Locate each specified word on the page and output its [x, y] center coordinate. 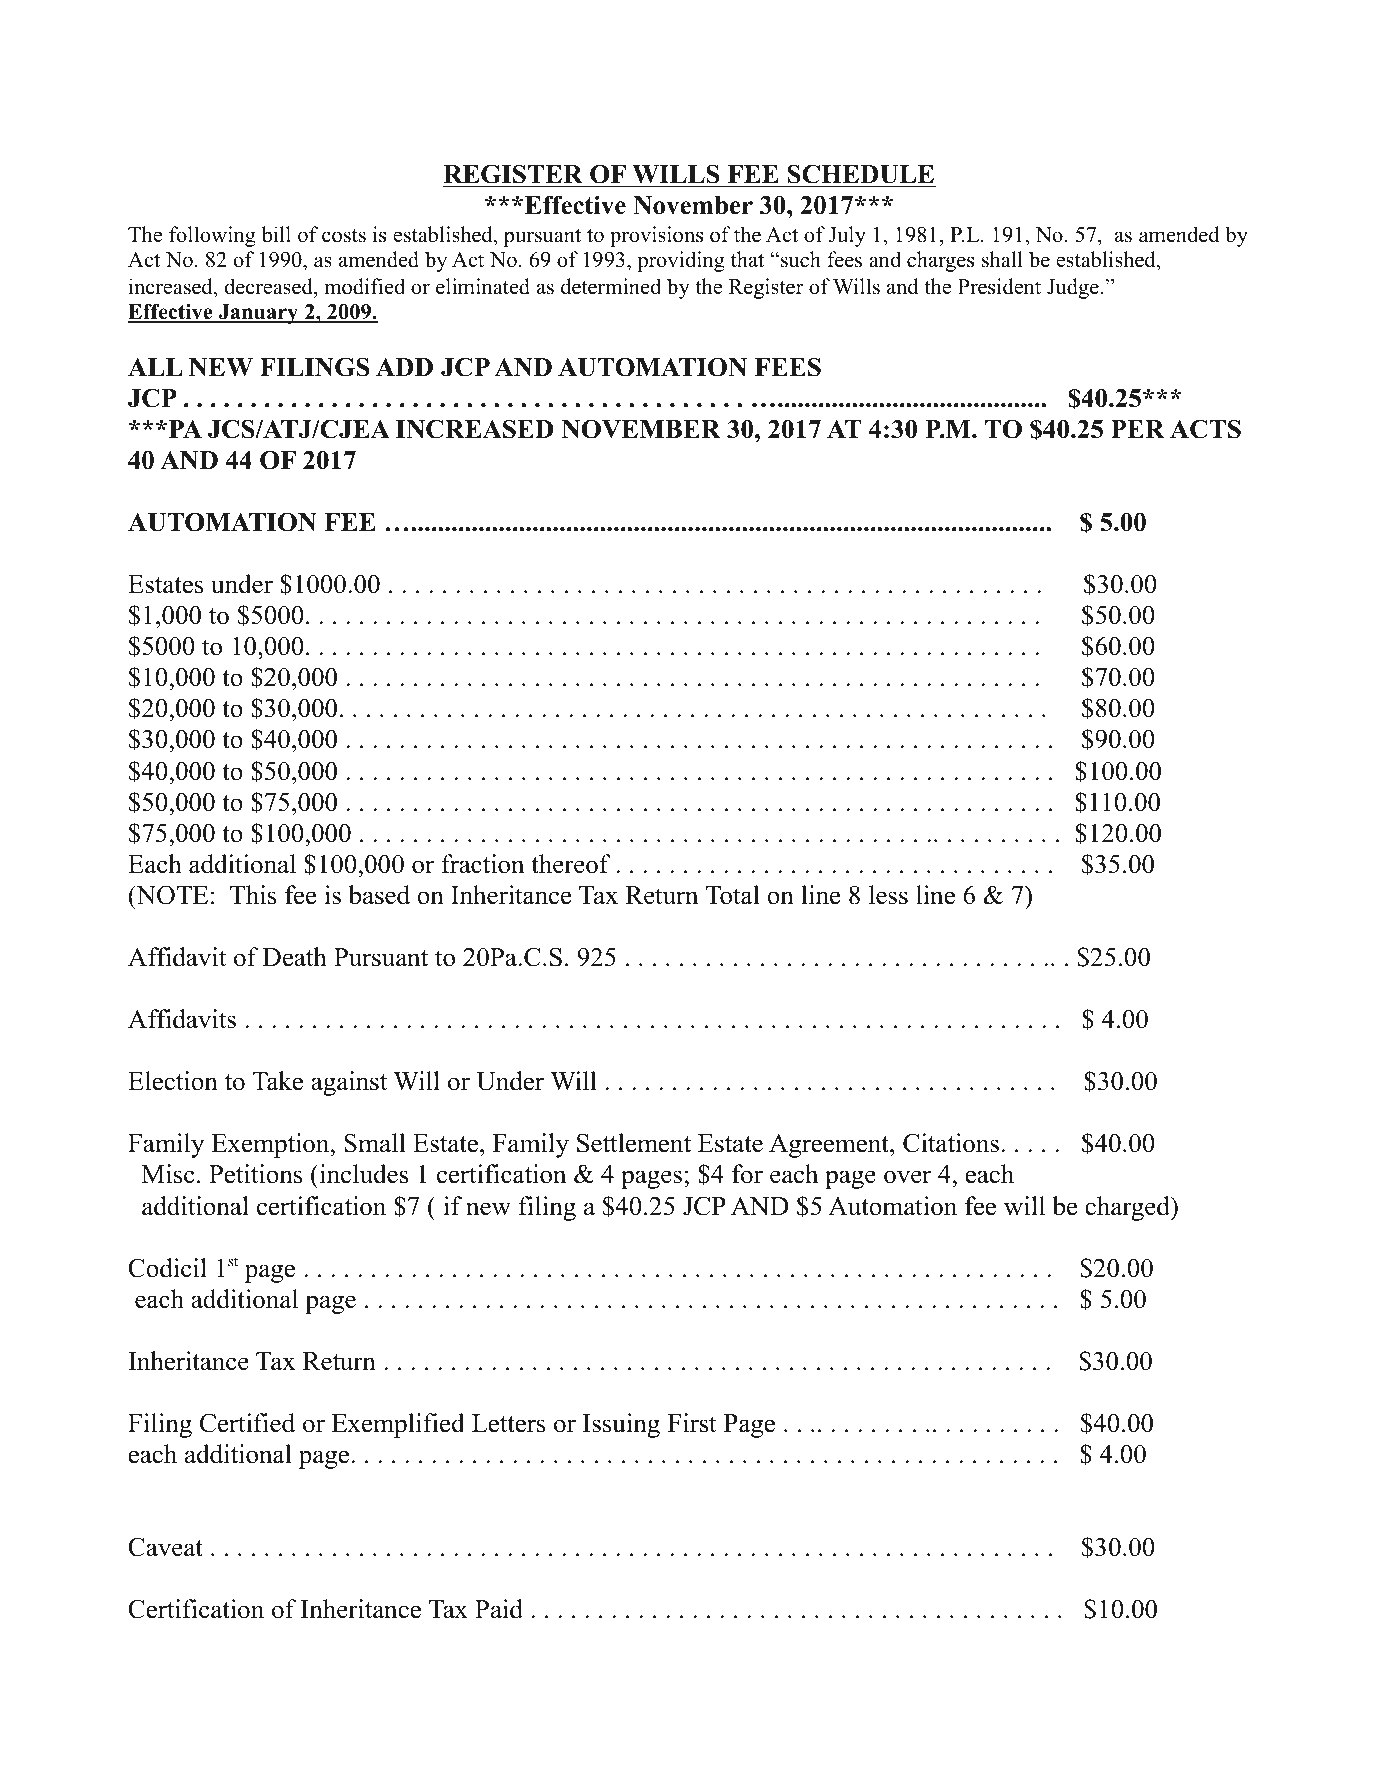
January [258, 314]
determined [611, 286]
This [253, 895]
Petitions [256, 1174]
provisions [656, 236]
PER [1138, 429]
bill [276, 234]
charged [1128, 1208]
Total [733, 895]
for [747, 1174]
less [888, 895]
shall [1002, 259]
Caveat [165, 1547]
